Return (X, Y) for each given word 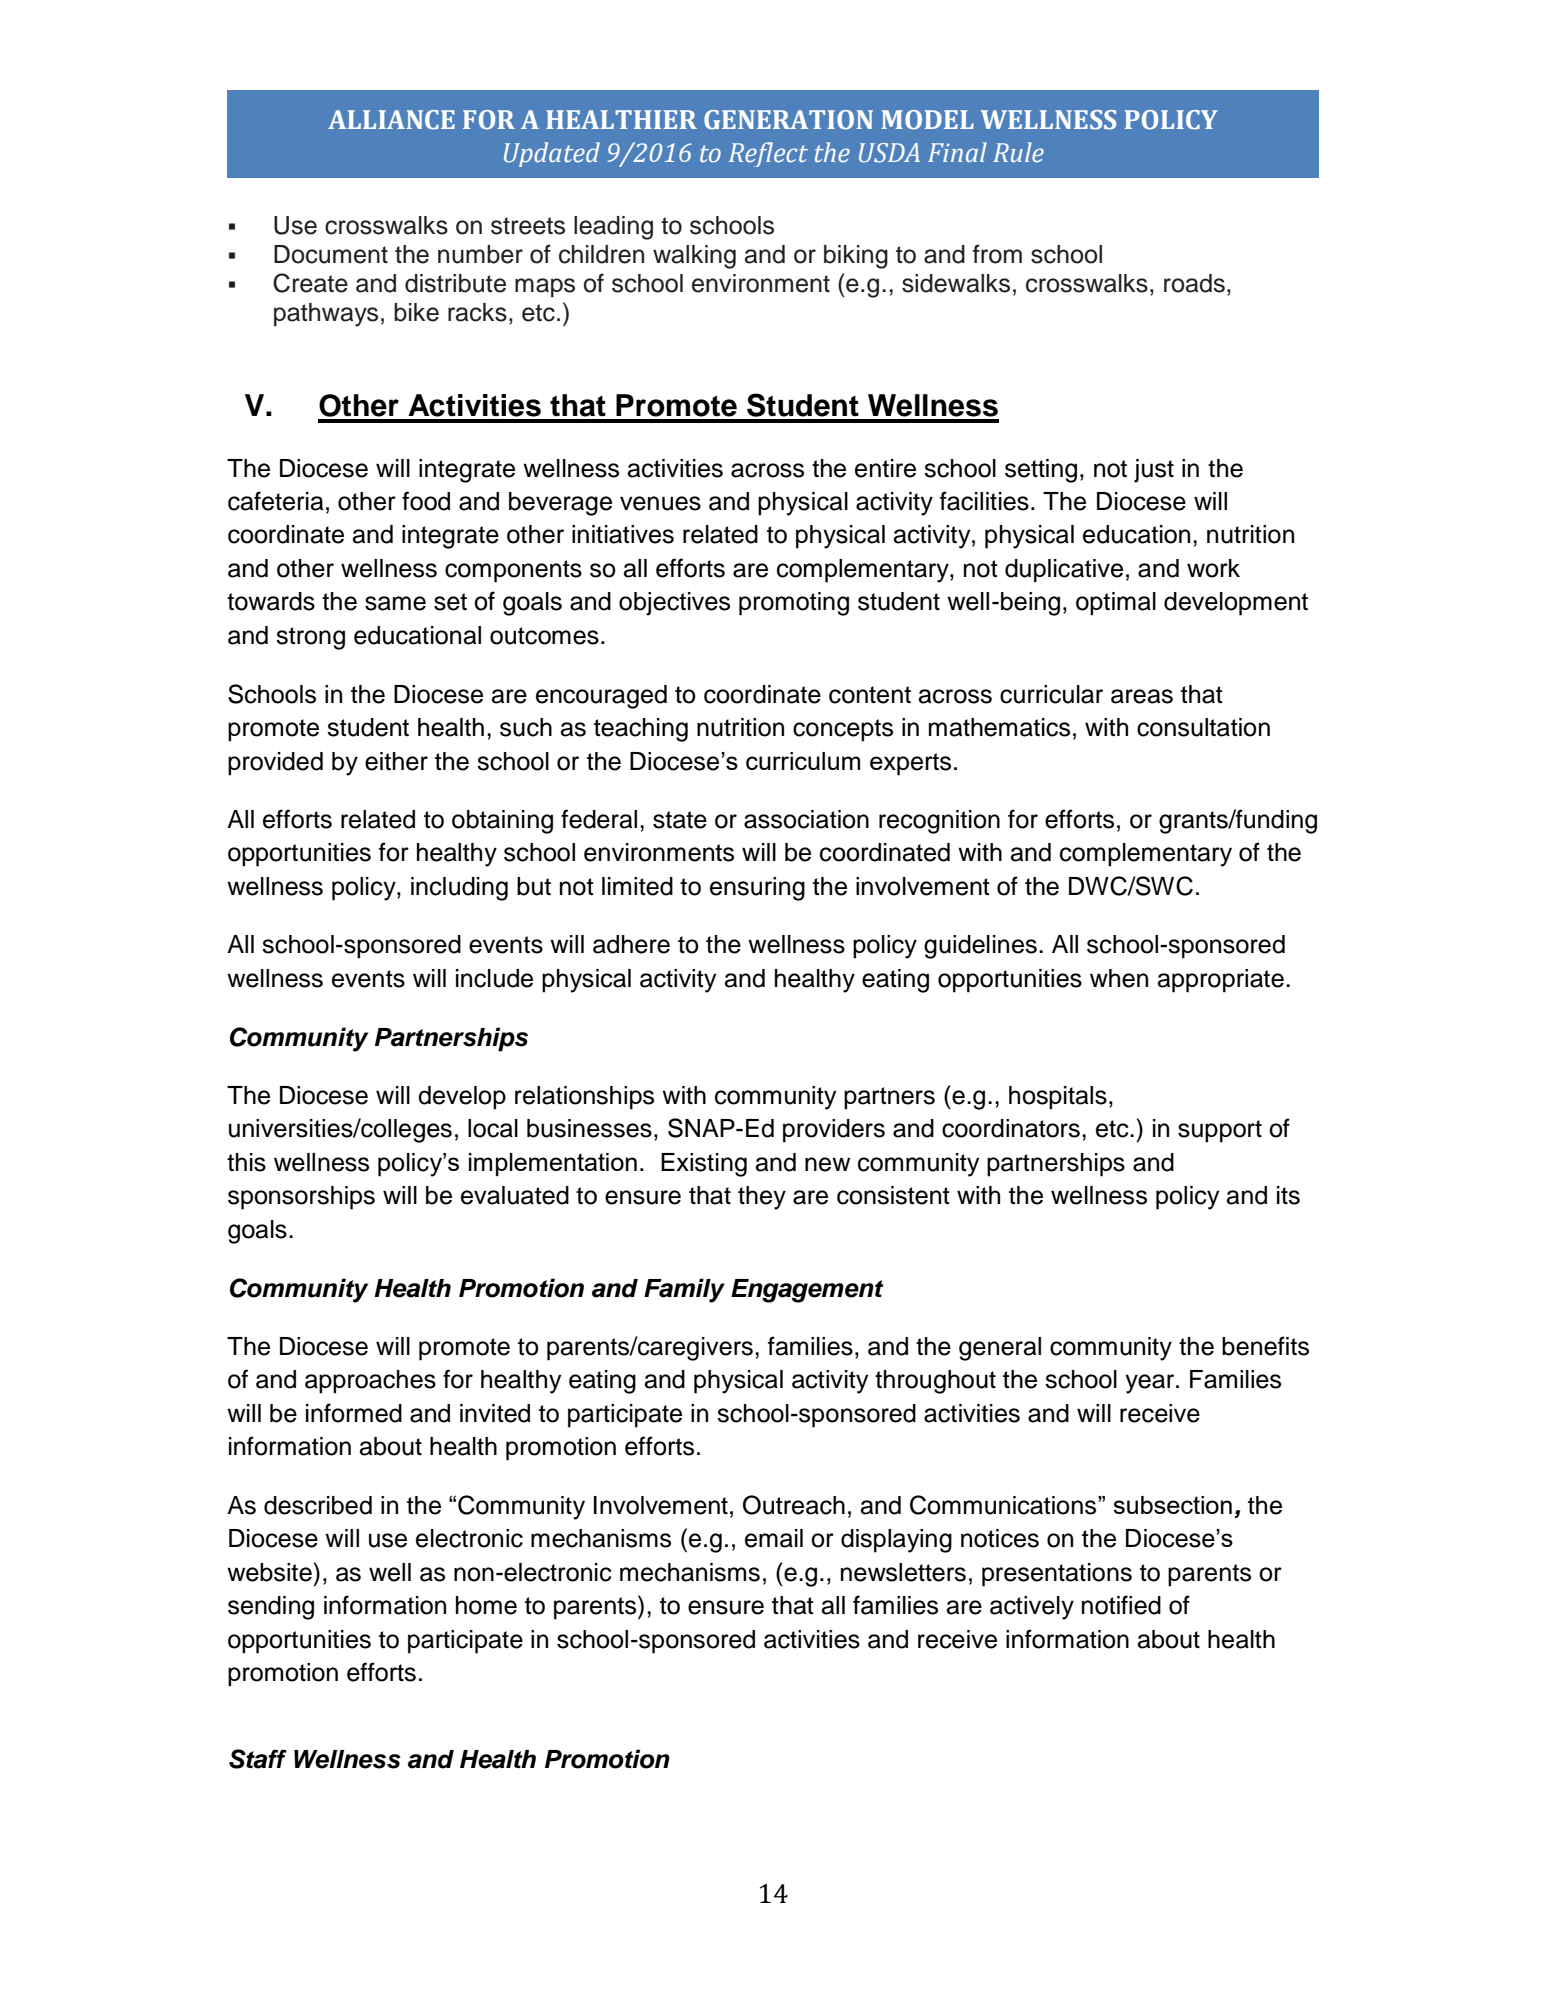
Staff (258, 1759)
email (774, 1538)
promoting (794, 604)
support (1220, 1131)
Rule (1018, 152)
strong (310, 638)
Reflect (768, 154)
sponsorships (301, 1198)
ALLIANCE (391, 120)
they (762, 1198)
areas (1142, 696)
